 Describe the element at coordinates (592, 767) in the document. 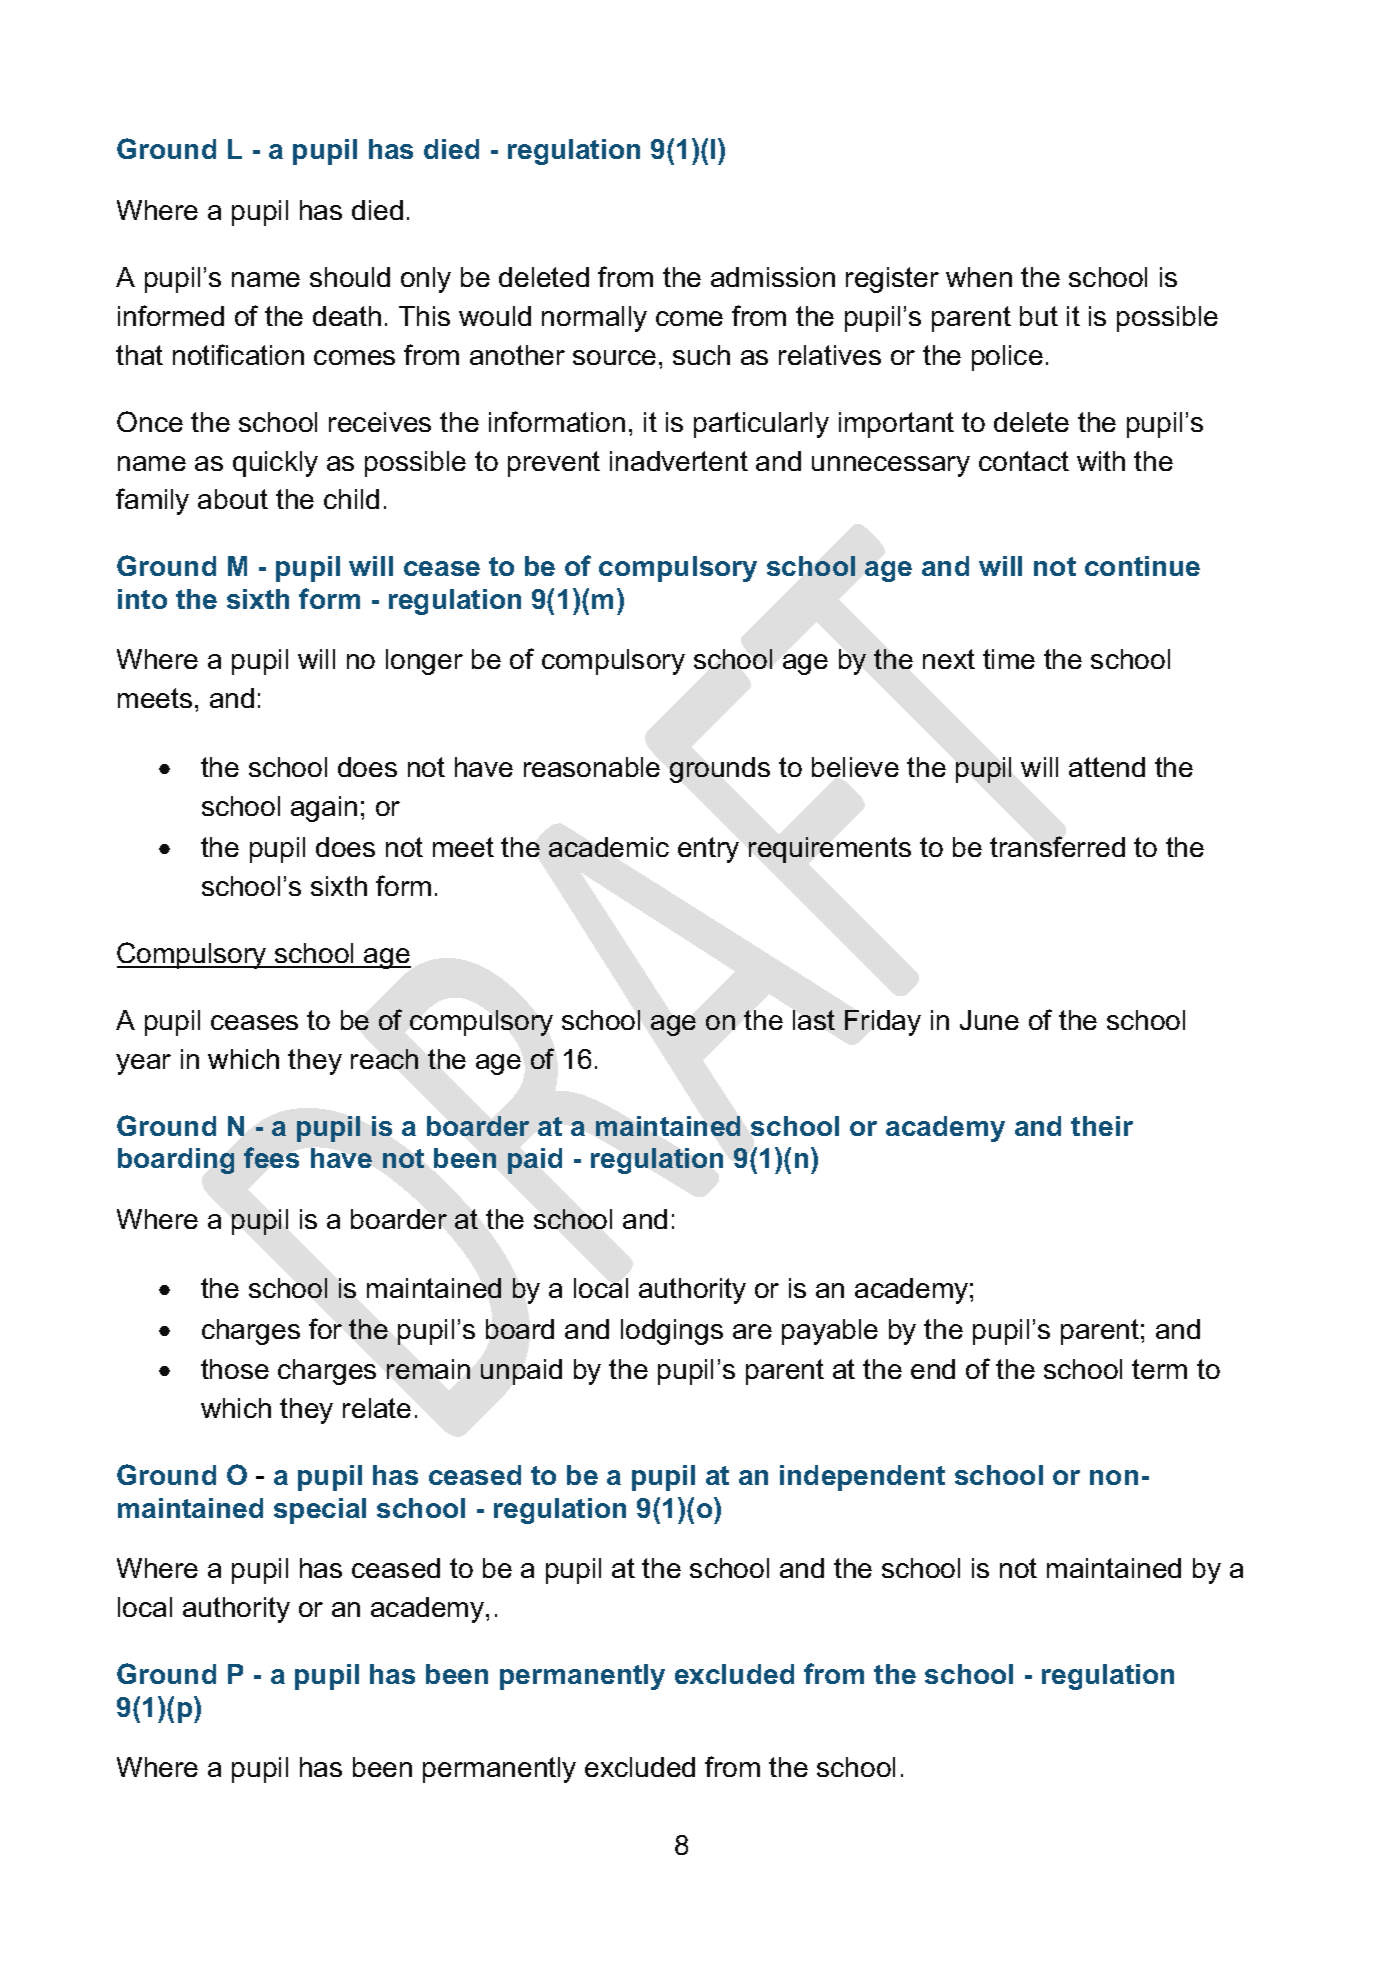

I see `reasonable` at that location.
